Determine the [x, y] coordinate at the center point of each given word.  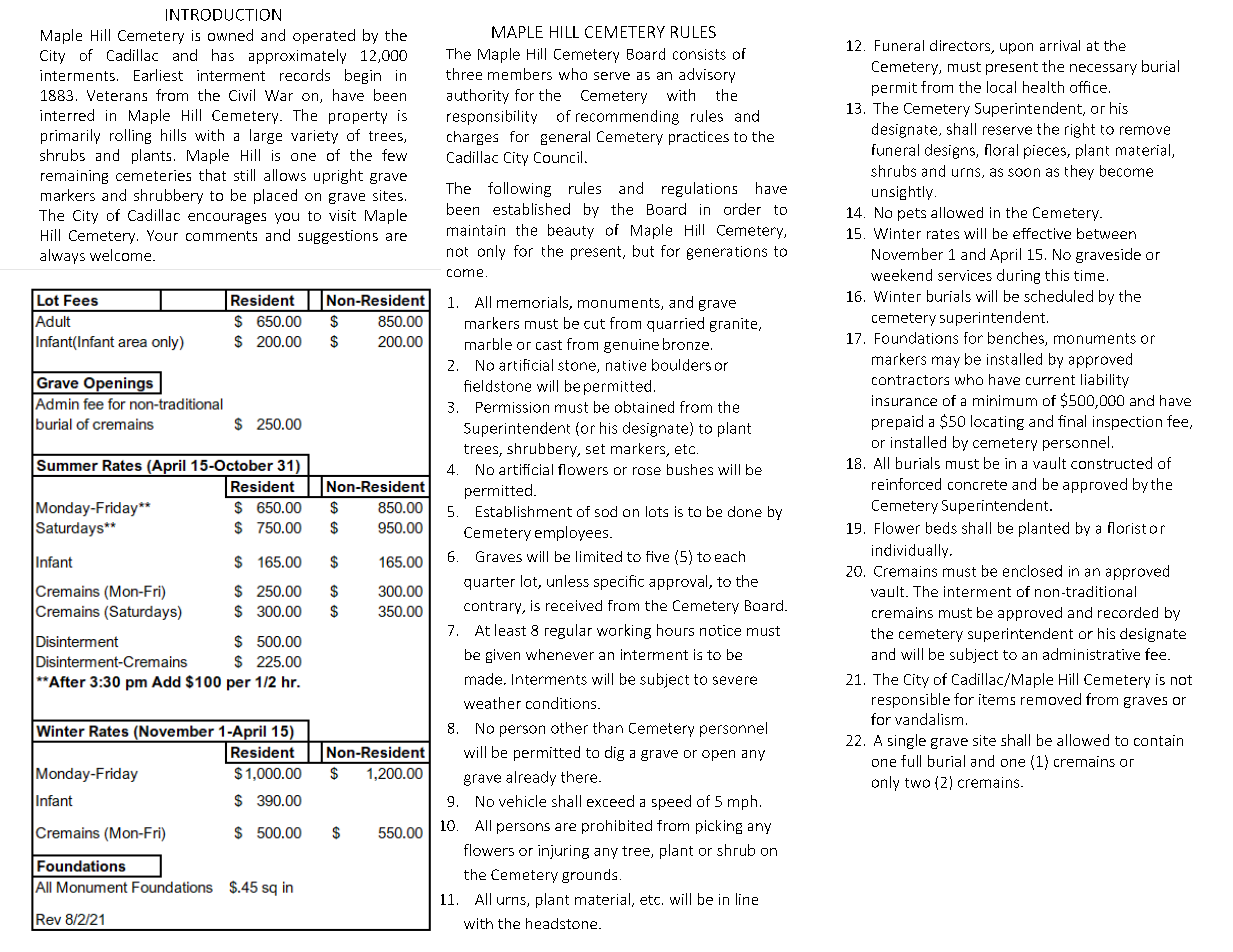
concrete [977, 485]
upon [1016, 48]
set [595, 449]
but [643, 251]
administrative [1091, 654]
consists [699, 54]
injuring [563, 852]
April [1005, 255]
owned [230, 35]
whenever [560, 654]
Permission [512, 407]
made [483, 679]
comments [221, 236]
